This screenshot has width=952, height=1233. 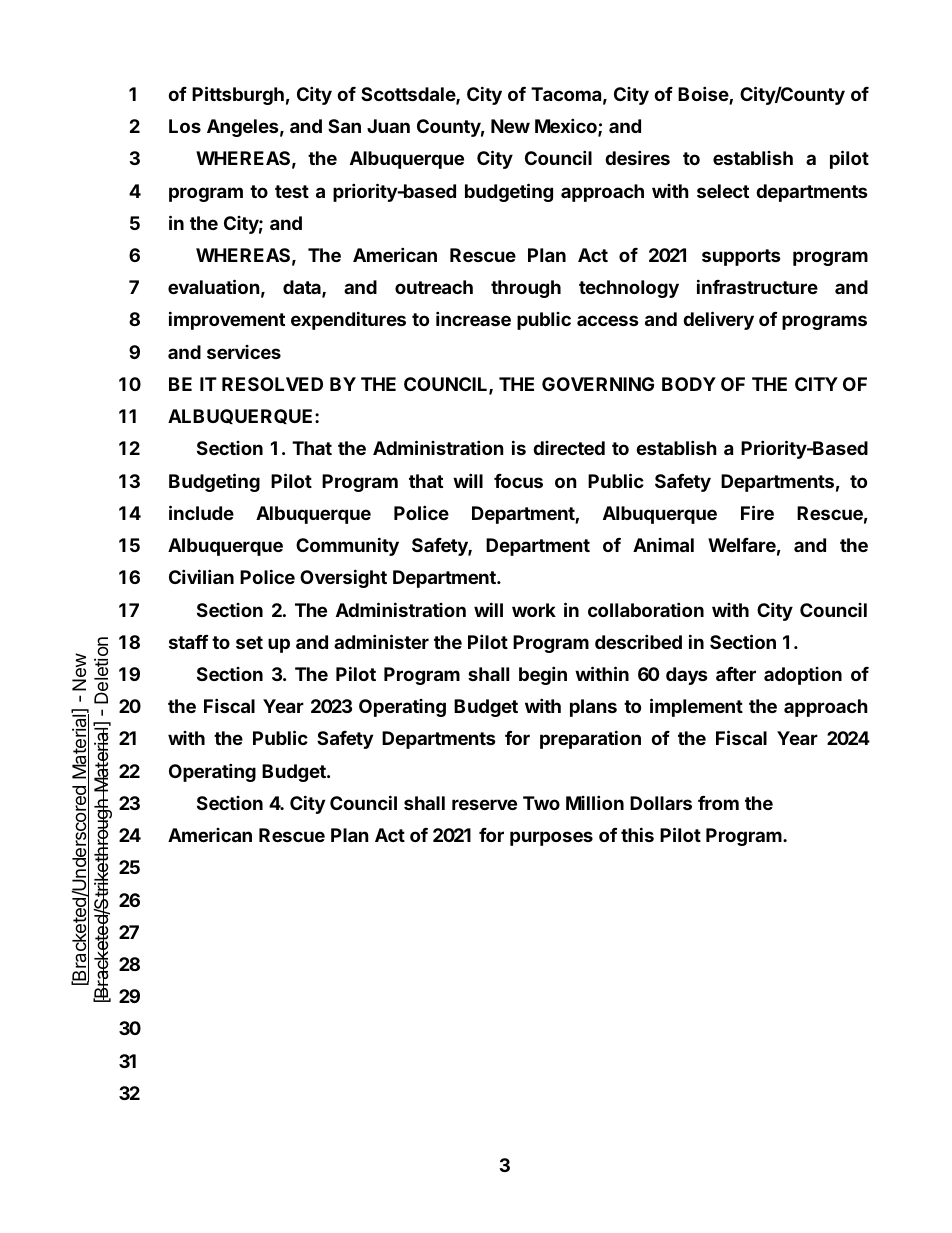 I want to click on Boise, so click(x=704, y=95).
